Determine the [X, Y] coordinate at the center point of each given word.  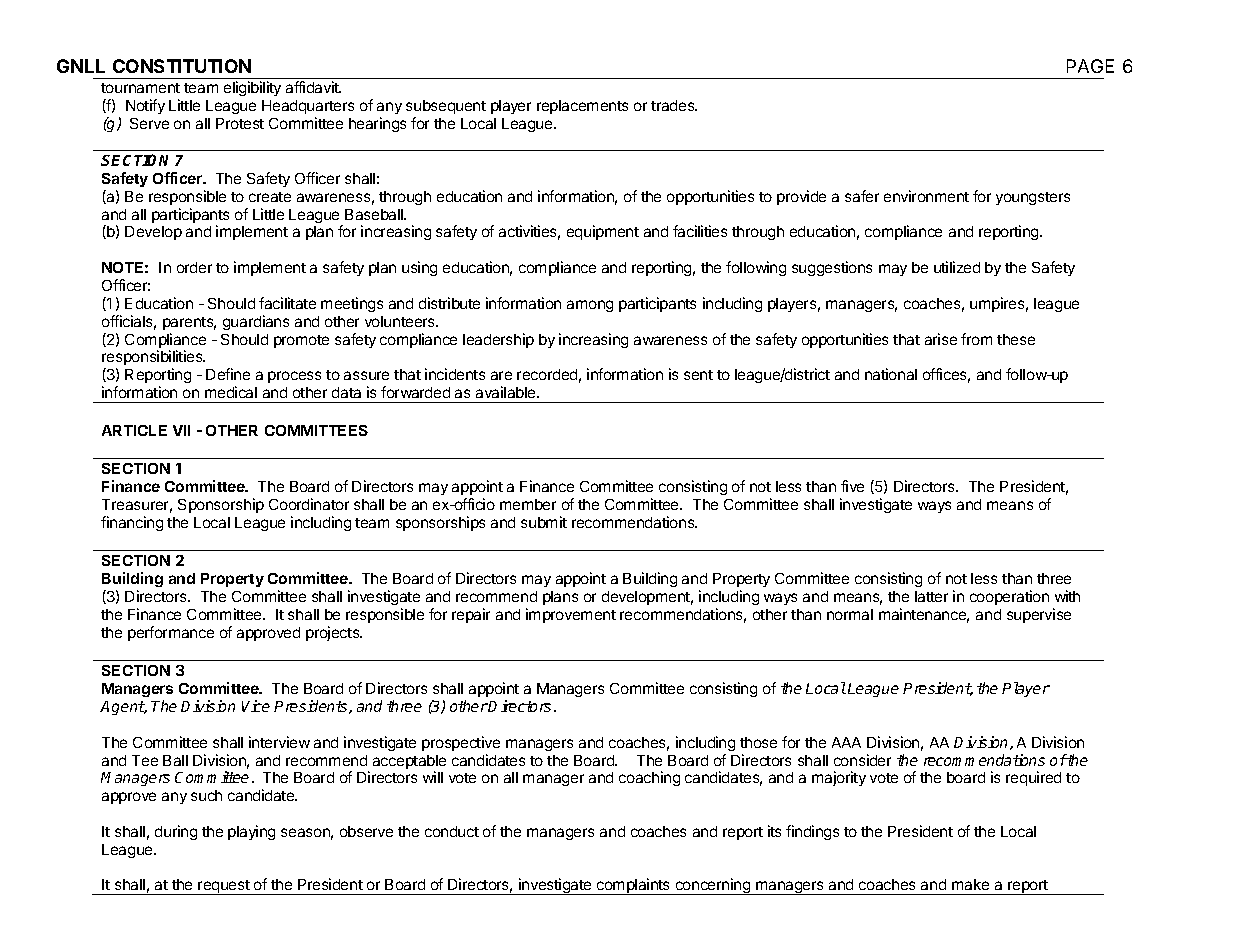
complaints [634, 886]
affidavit [313, 87]
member [528, 504]
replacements [582, 107]
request [224, 887]
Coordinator [309, 504]
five [852, 486]
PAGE [1090, 66]
